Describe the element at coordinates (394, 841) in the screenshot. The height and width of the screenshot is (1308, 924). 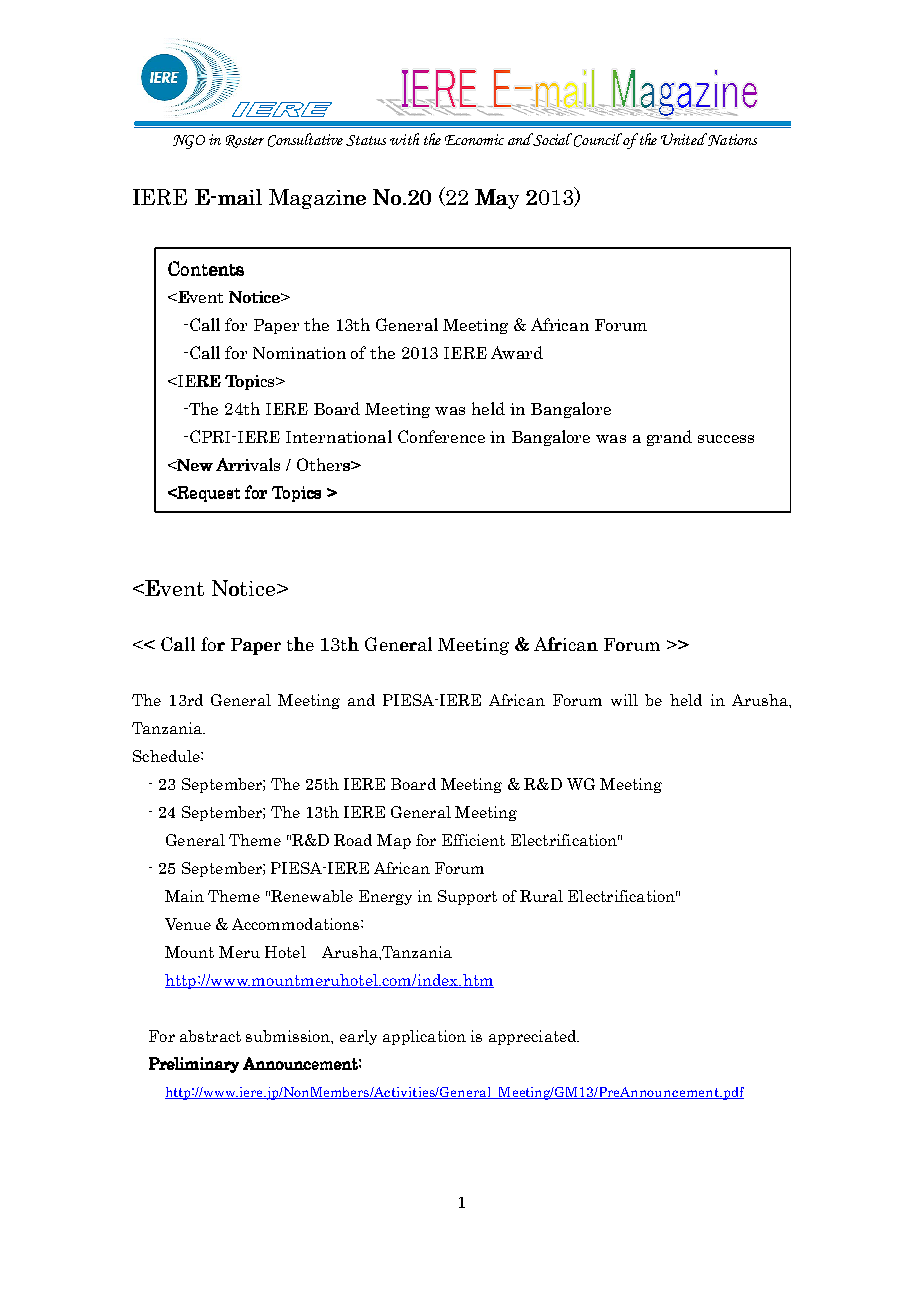
I see `Map` at that location.
